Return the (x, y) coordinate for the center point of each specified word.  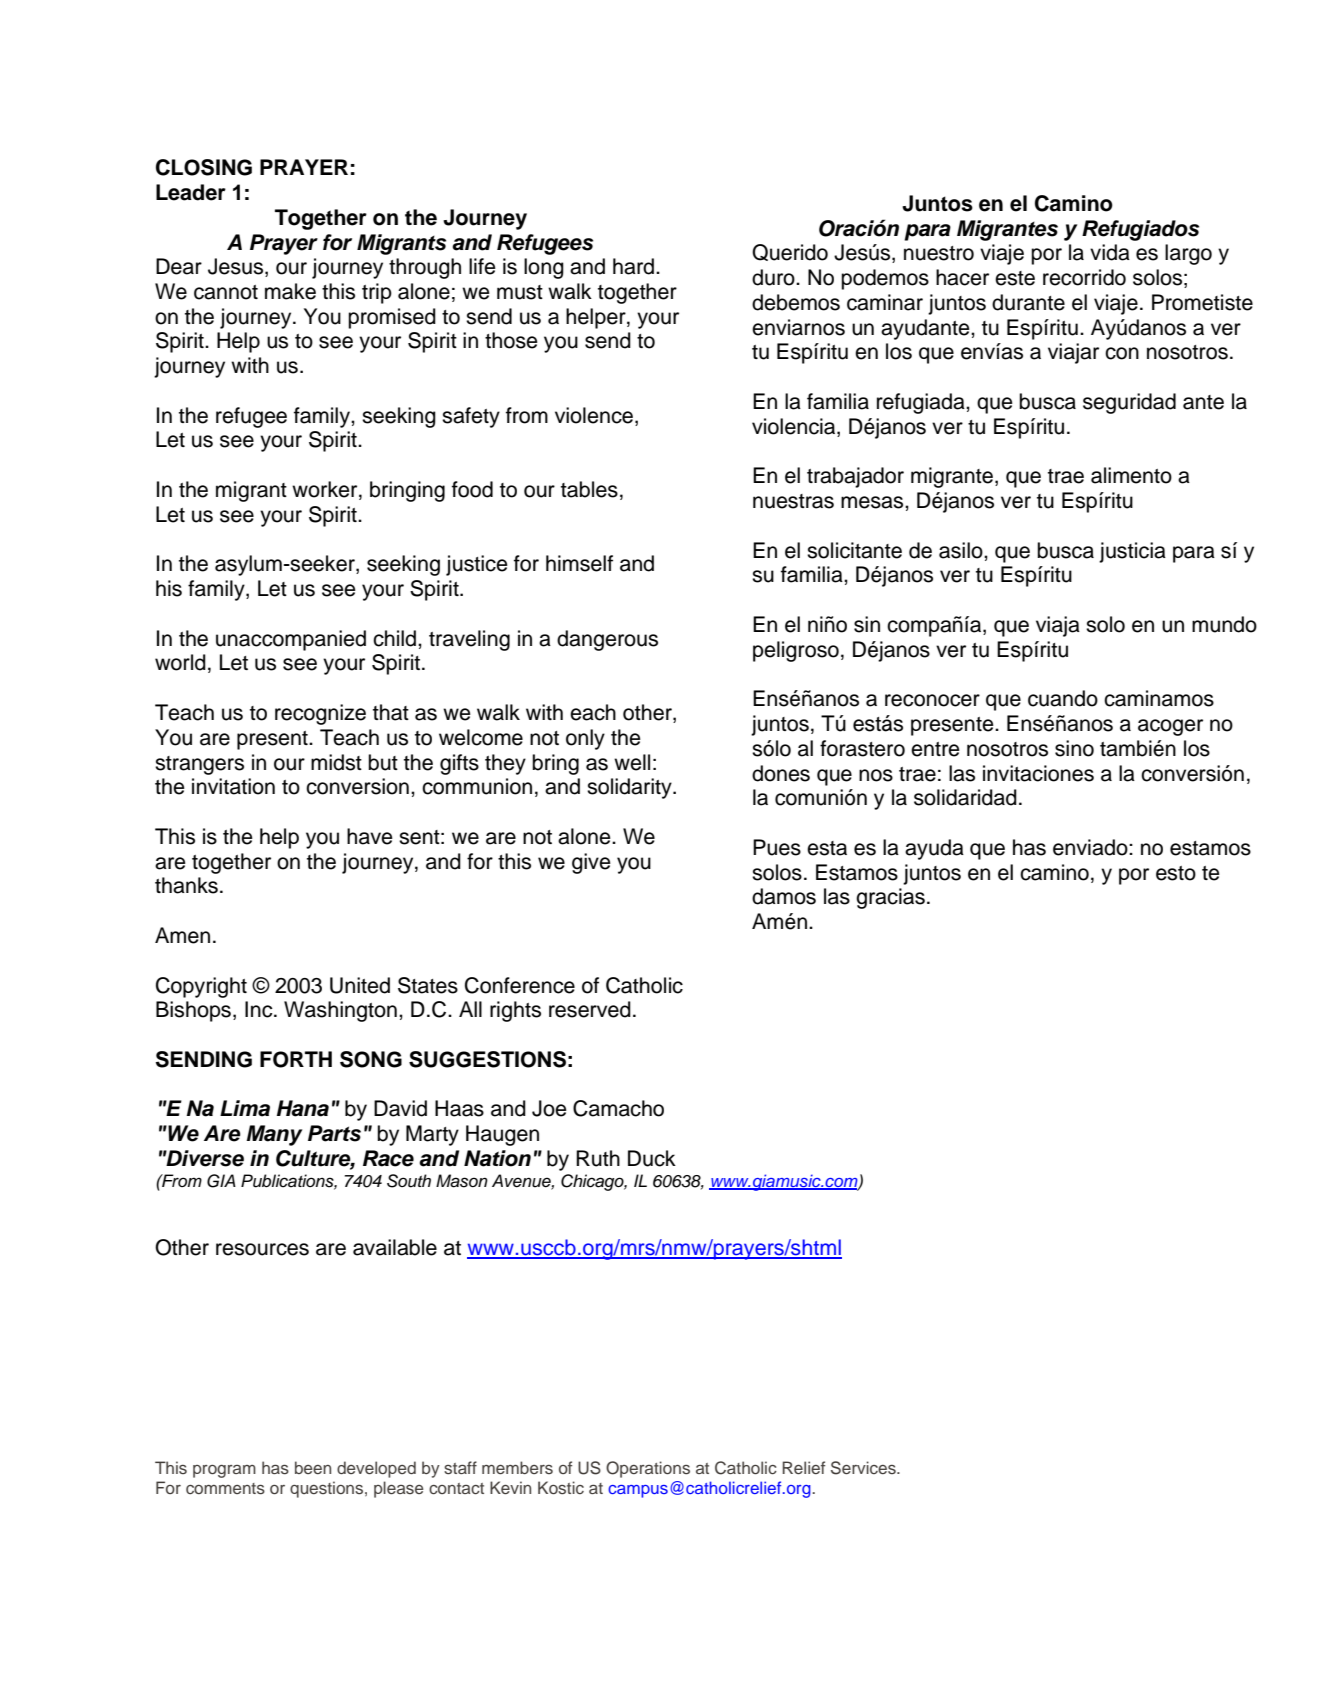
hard (635, 266)
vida (1110, 252)
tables (589, 489)
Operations (648, 1469)
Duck (652, 1158)
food (472, 489)
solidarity (630, 788)
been (313, 1467)
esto (1176, 873)
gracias (890, 898)
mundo (1224, 624)
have (370, 836)
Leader (191, 192)
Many (274, 1135)
